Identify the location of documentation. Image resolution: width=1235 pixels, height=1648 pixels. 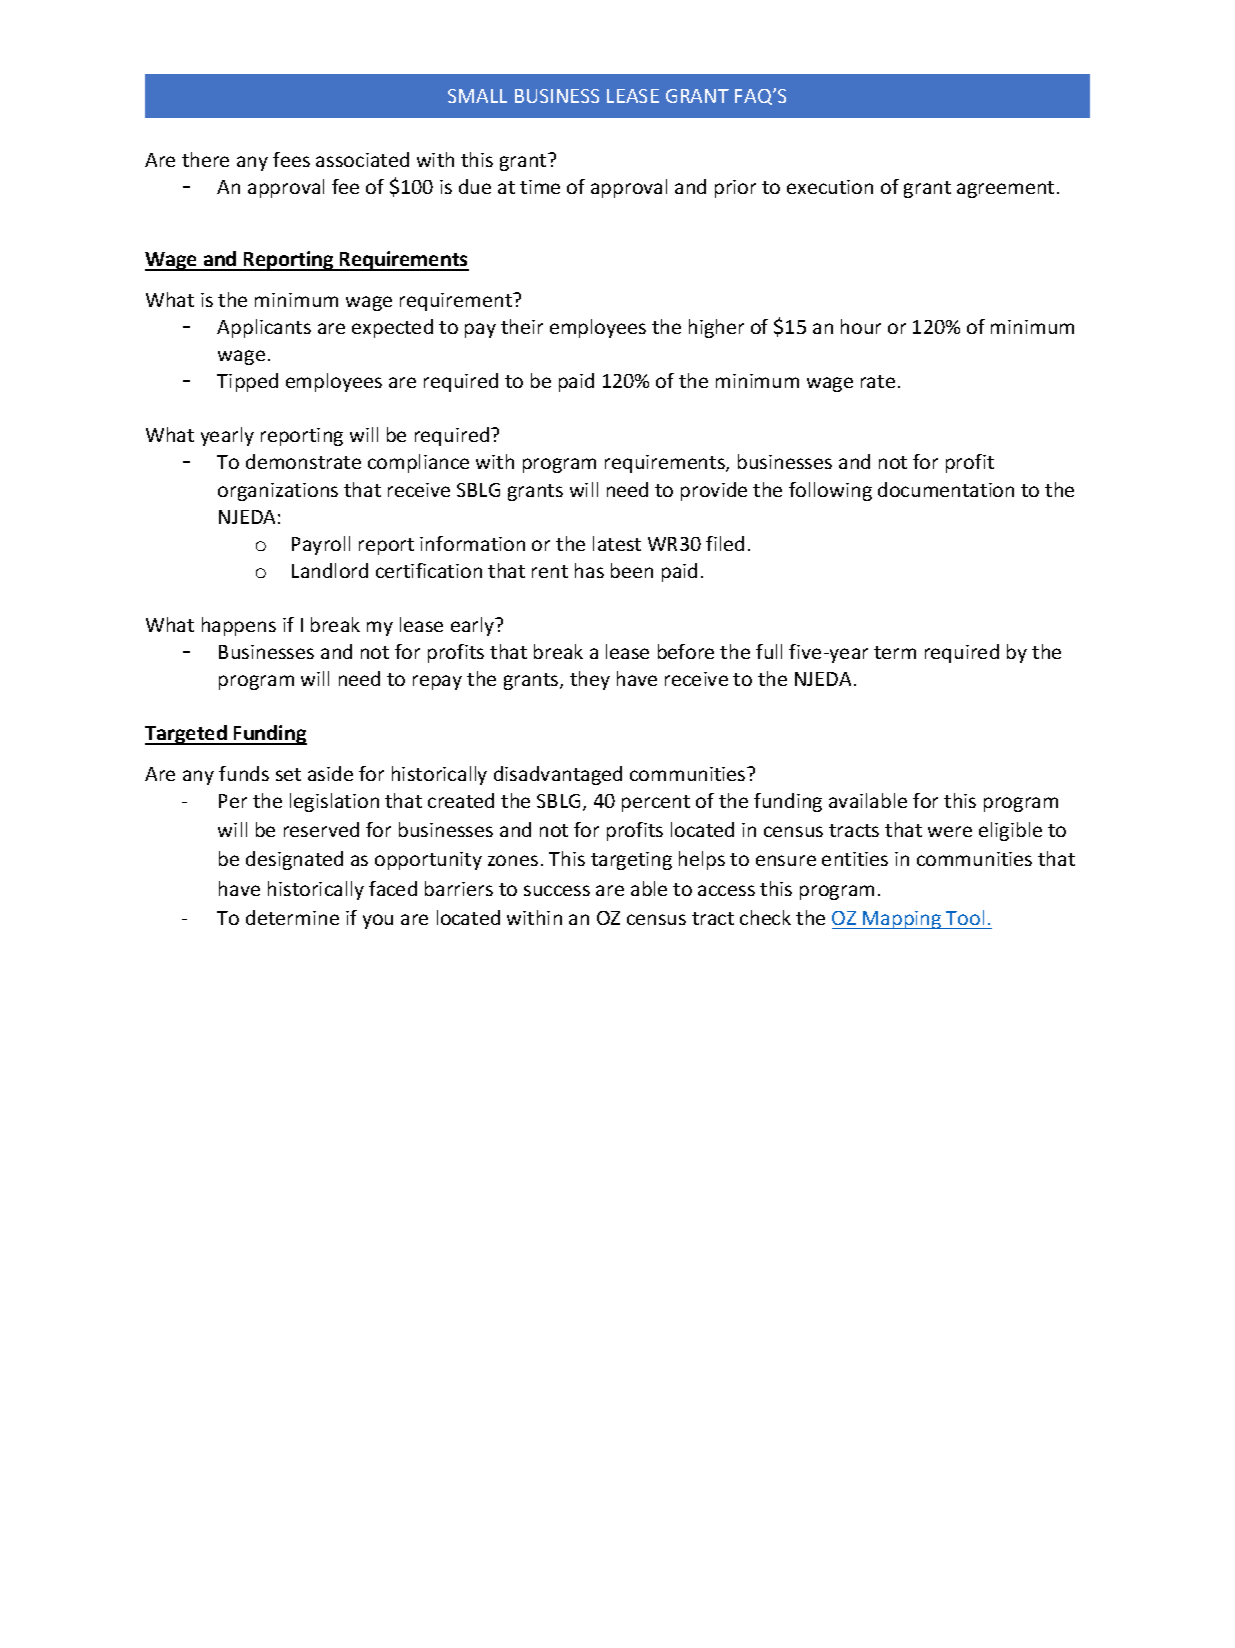
(946, 489).
